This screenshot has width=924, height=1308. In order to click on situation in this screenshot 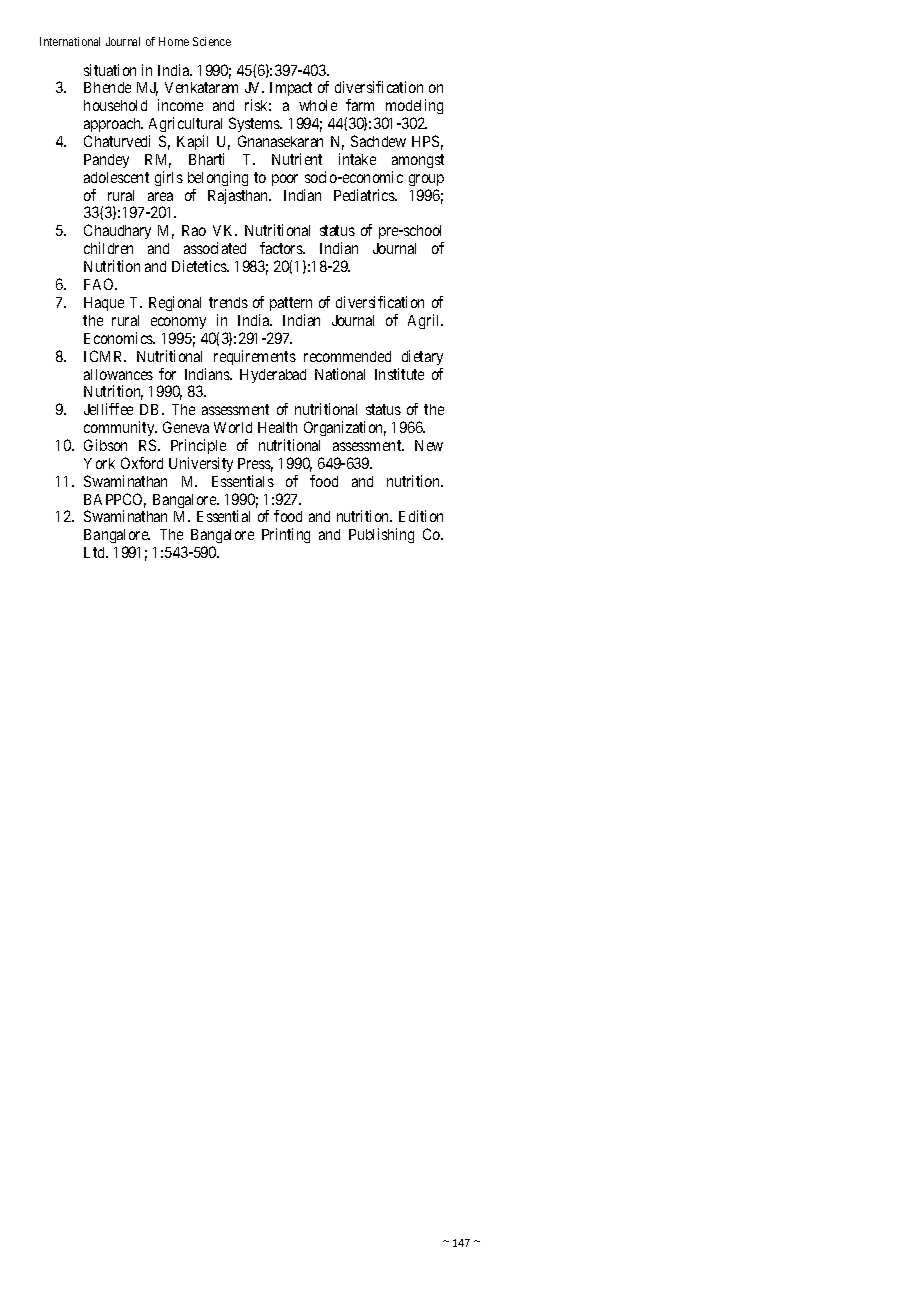, I will do `click(110, 70)`.
